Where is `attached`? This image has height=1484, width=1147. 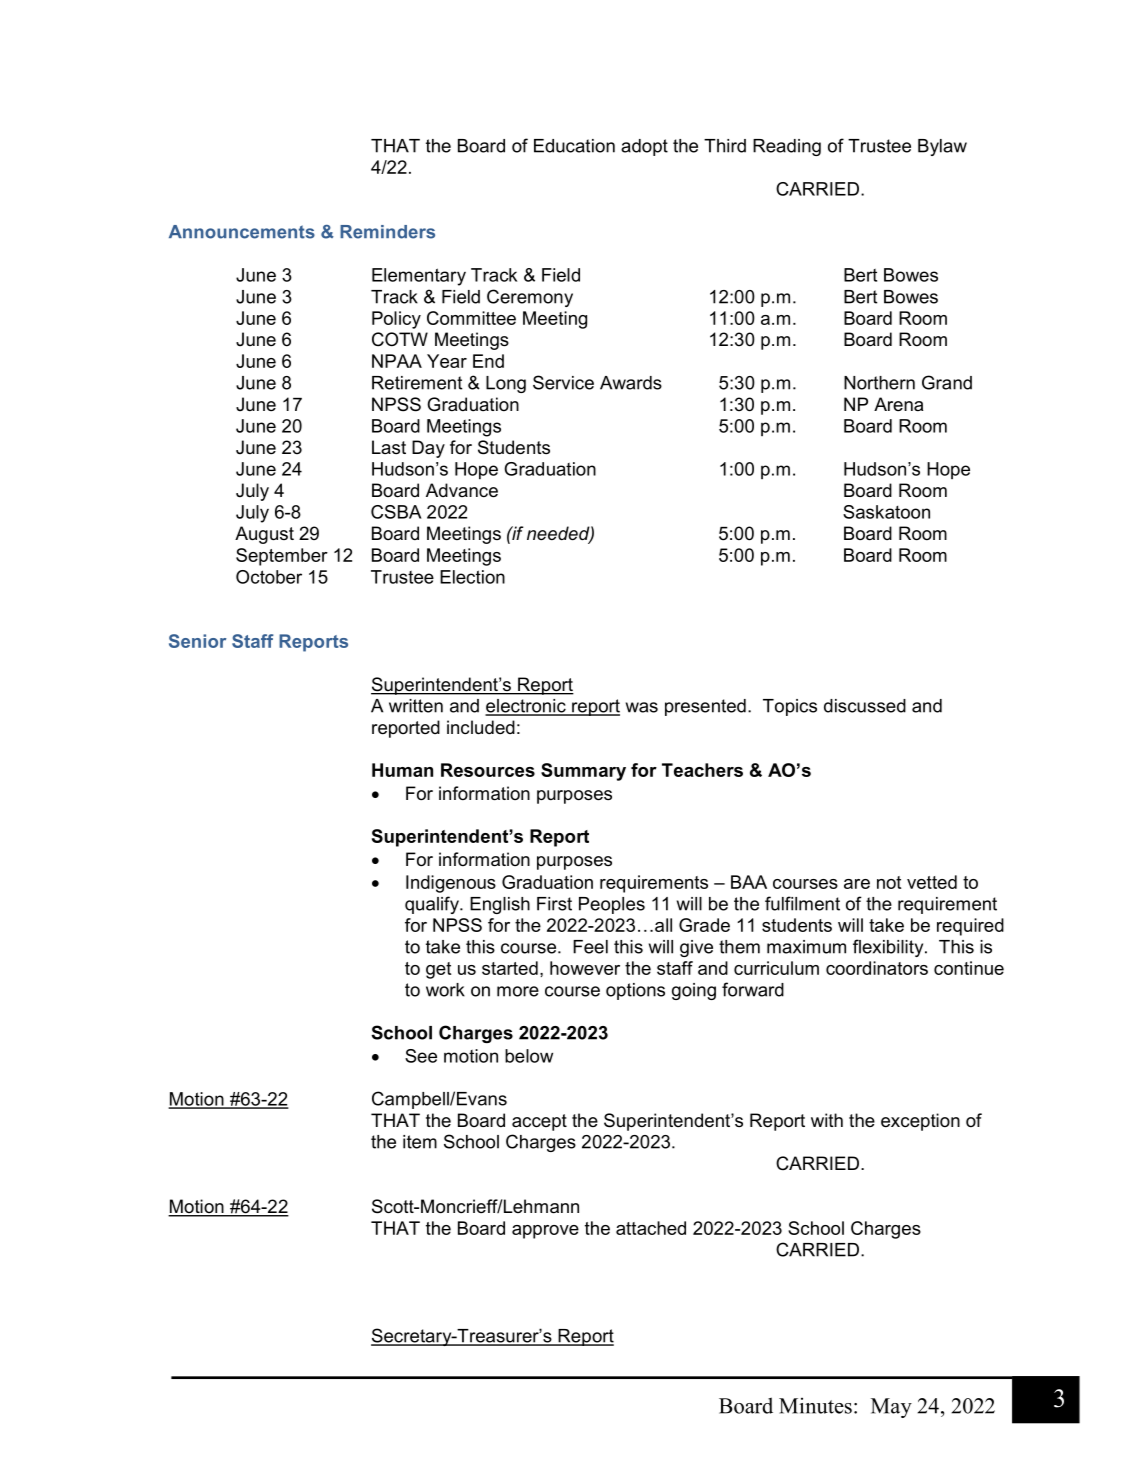
attached is located at coordinates (651, 1228).
